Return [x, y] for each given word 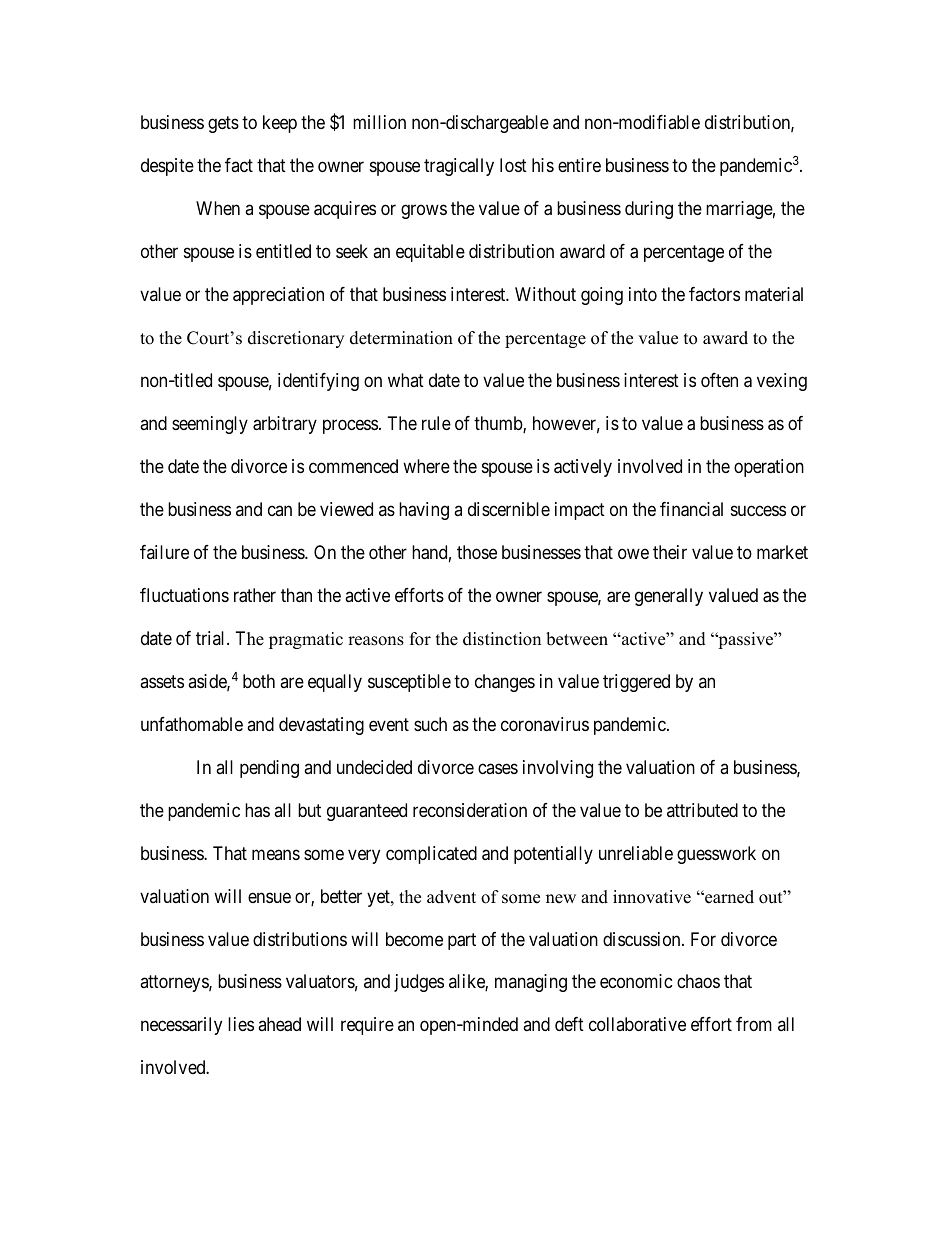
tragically [459, 167]
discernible [509, 509]
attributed [702, 810]
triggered [636, 683]
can [280, 510]
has [257, 810]
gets [223, 124]
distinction [502, 639]
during [649, 210]
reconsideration [470, 810]
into [643, 294]
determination [401, 338]
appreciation [278, 296]
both [259, 681]
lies [241, 1024]
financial [691, 509]
